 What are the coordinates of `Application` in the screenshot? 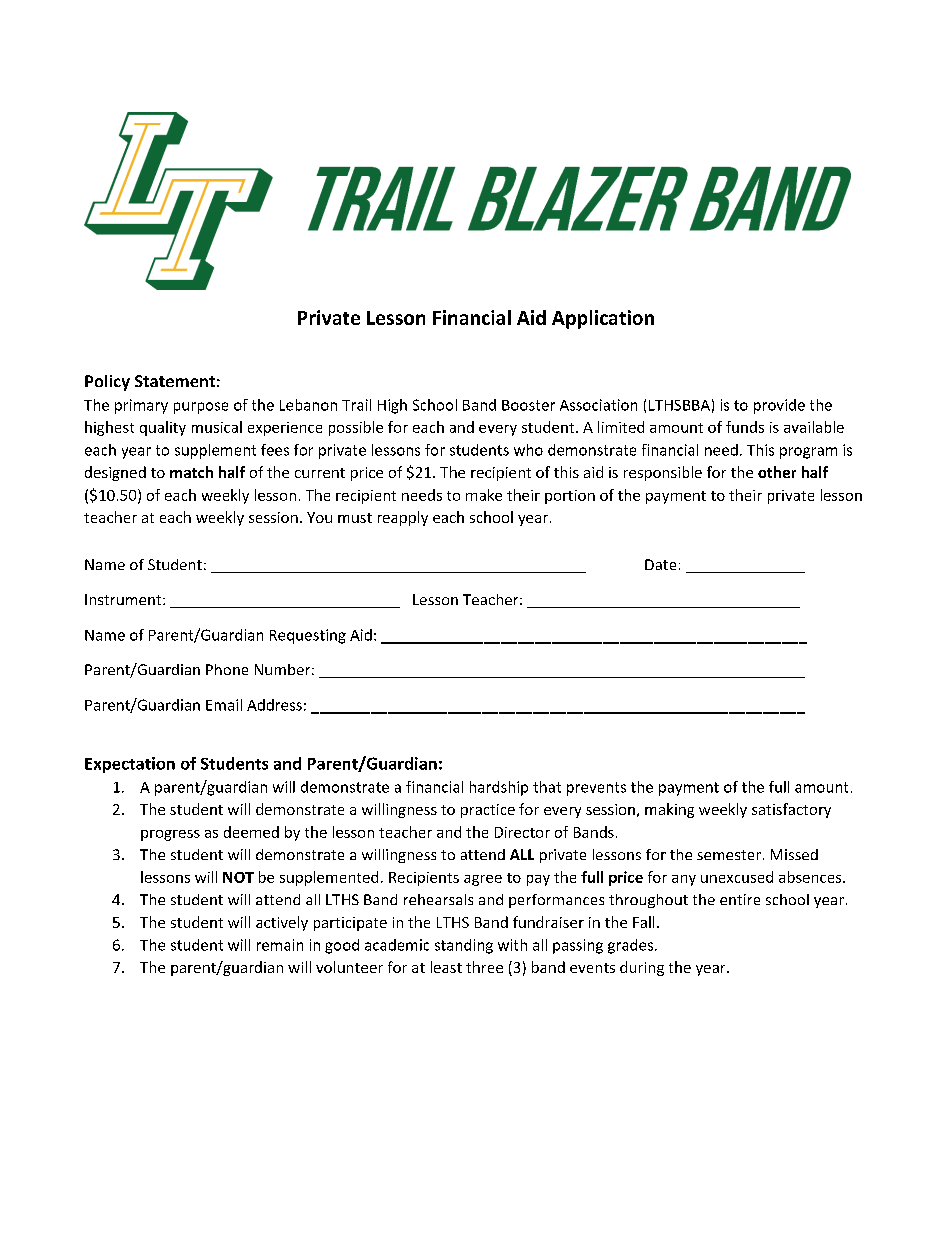 It's located at (603, 319).
